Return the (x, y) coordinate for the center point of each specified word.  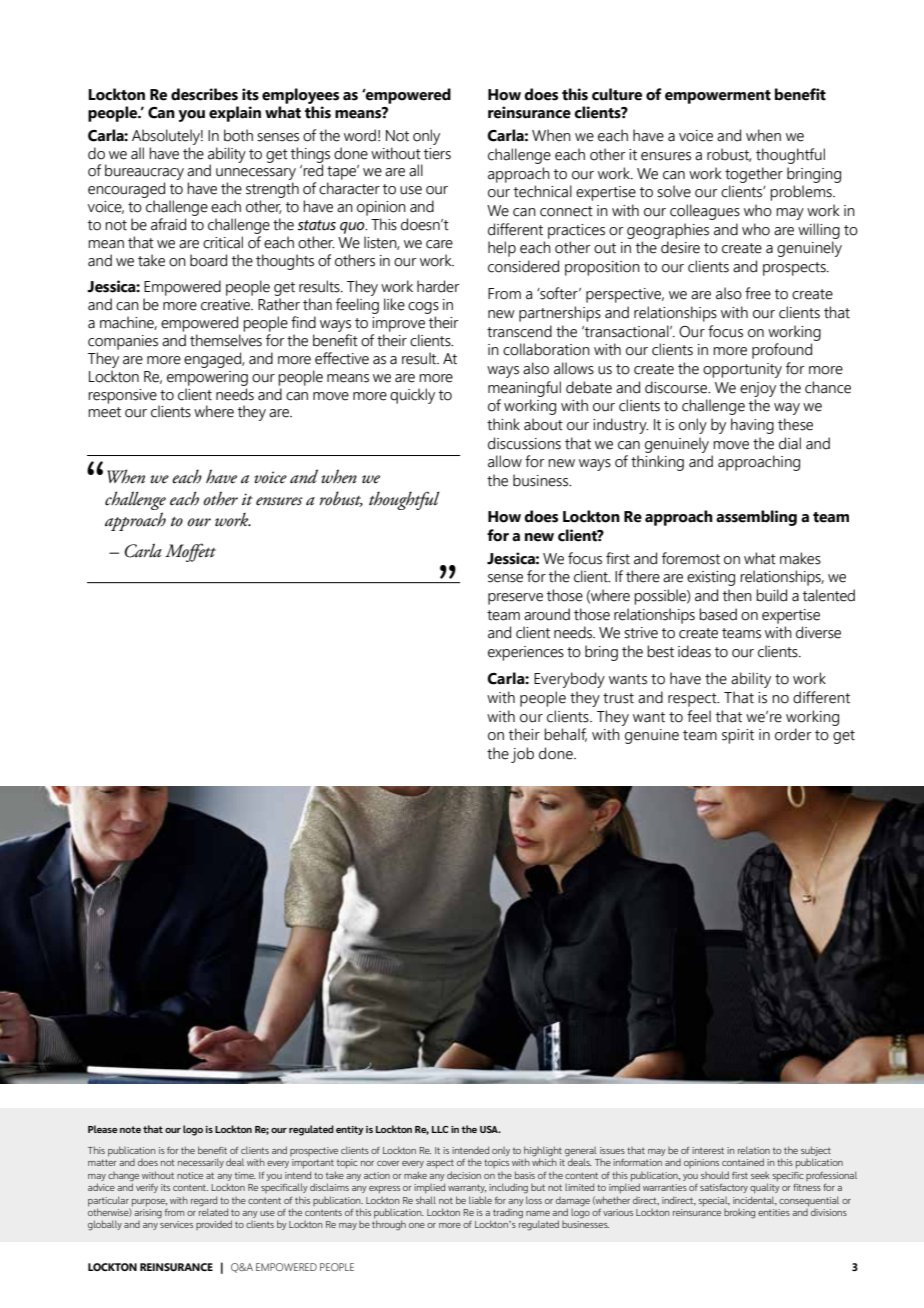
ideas (694, 651)
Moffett (190, 552)
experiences (526, 653)
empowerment (718, 97)
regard (204, 1201)
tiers (437, 154)
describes (204, 94)
